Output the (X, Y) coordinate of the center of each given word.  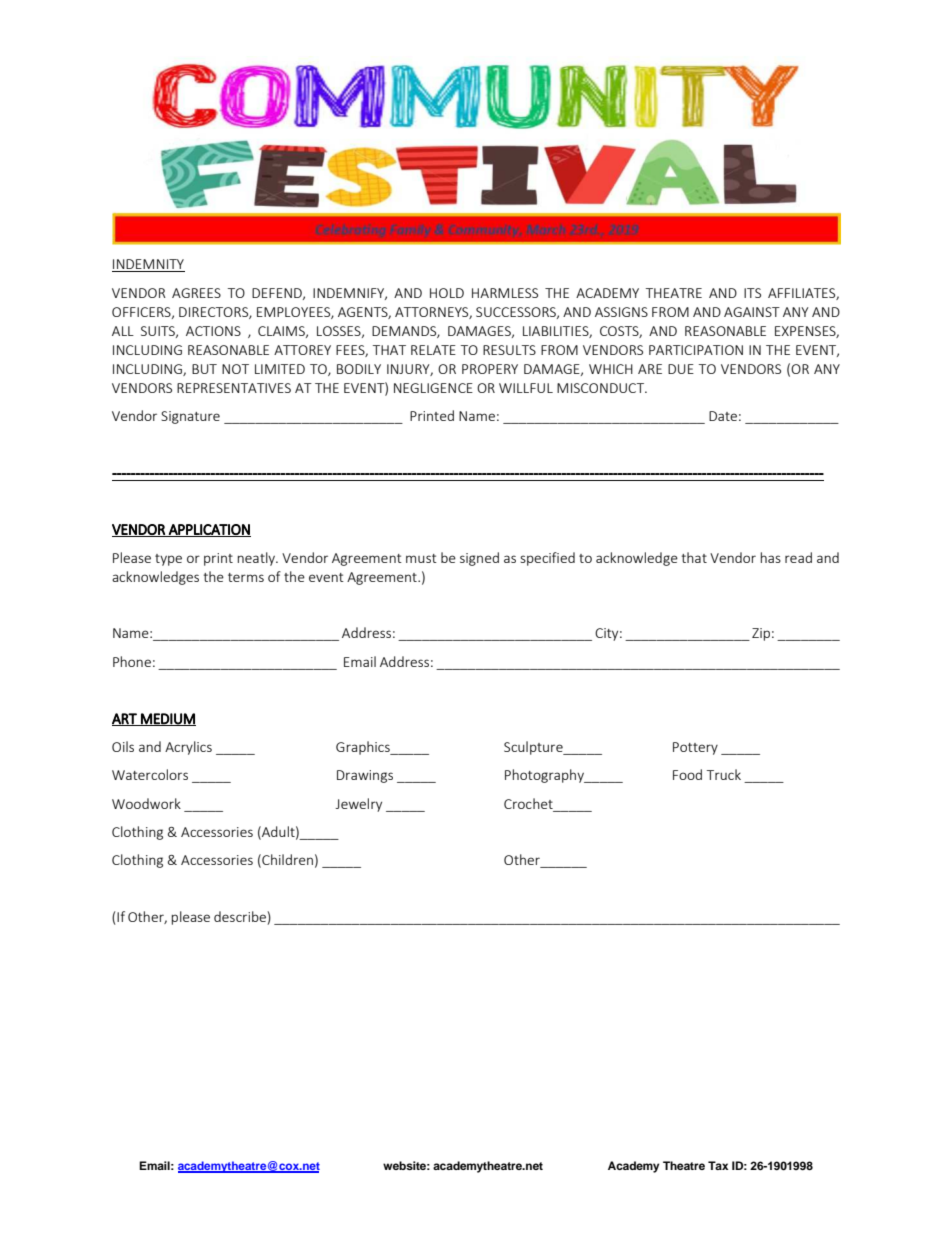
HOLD (447, 293)
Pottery (695, 748)
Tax (718, 1165)
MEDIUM (167, 719)
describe (241, 918)
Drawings (365, 776)
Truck (724, 774)
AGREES (196, 293)
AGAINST (752, 312)
